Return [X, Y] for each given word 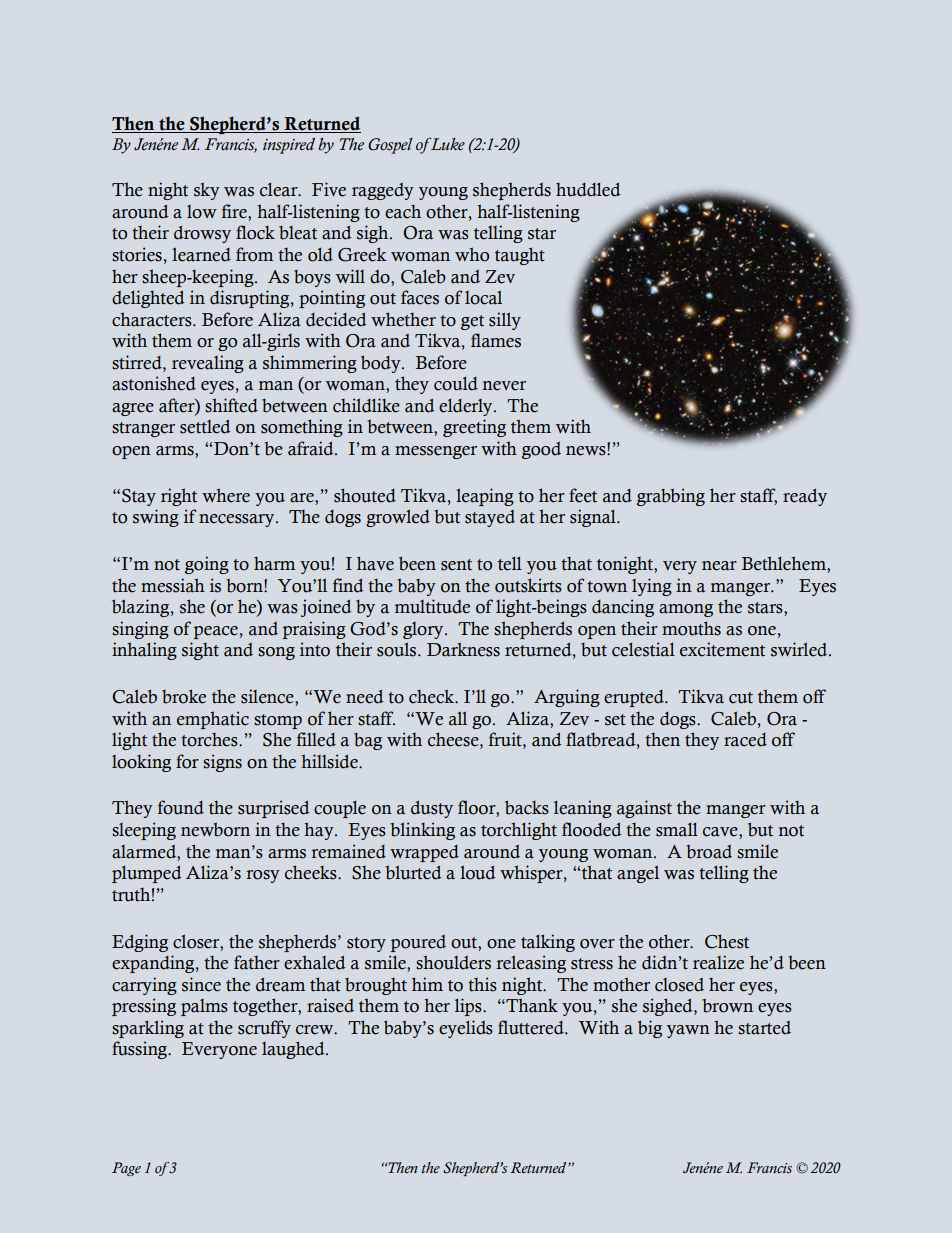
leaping [485, 497]
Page [126, 1169]
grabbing [671, 497]
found [181, 807]
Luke [446, 143]
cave [721, 833]
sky [207, 191]
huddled [588, 190]
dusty [432, 809]
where [226, 495]
